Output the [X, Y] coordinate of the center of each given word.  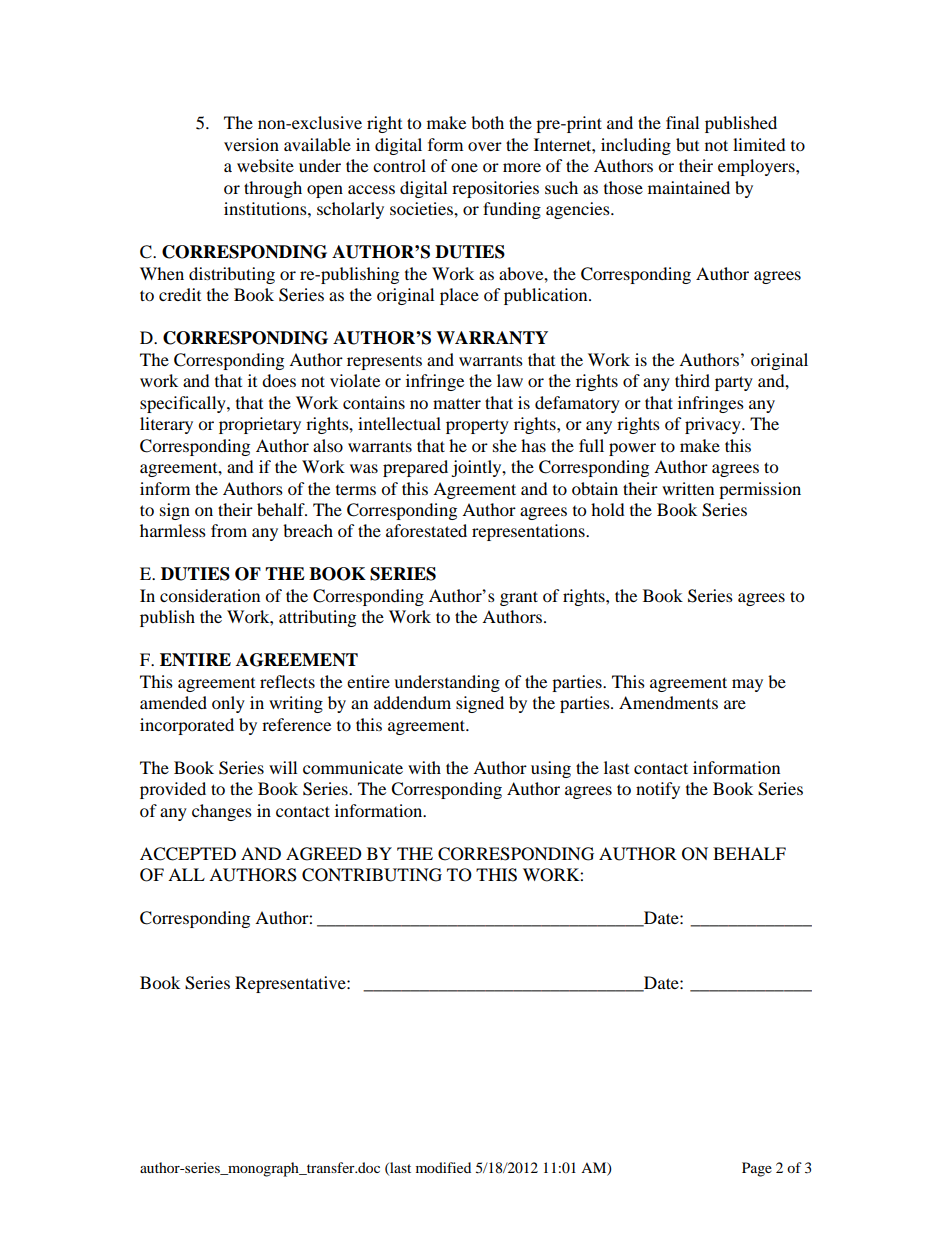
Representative [291, 984]
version [251, 144]
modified [443, 1167]
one [464, 167]
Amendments [668, 702]
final [682, 122]
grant [519, 598]
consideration [210, 595]
